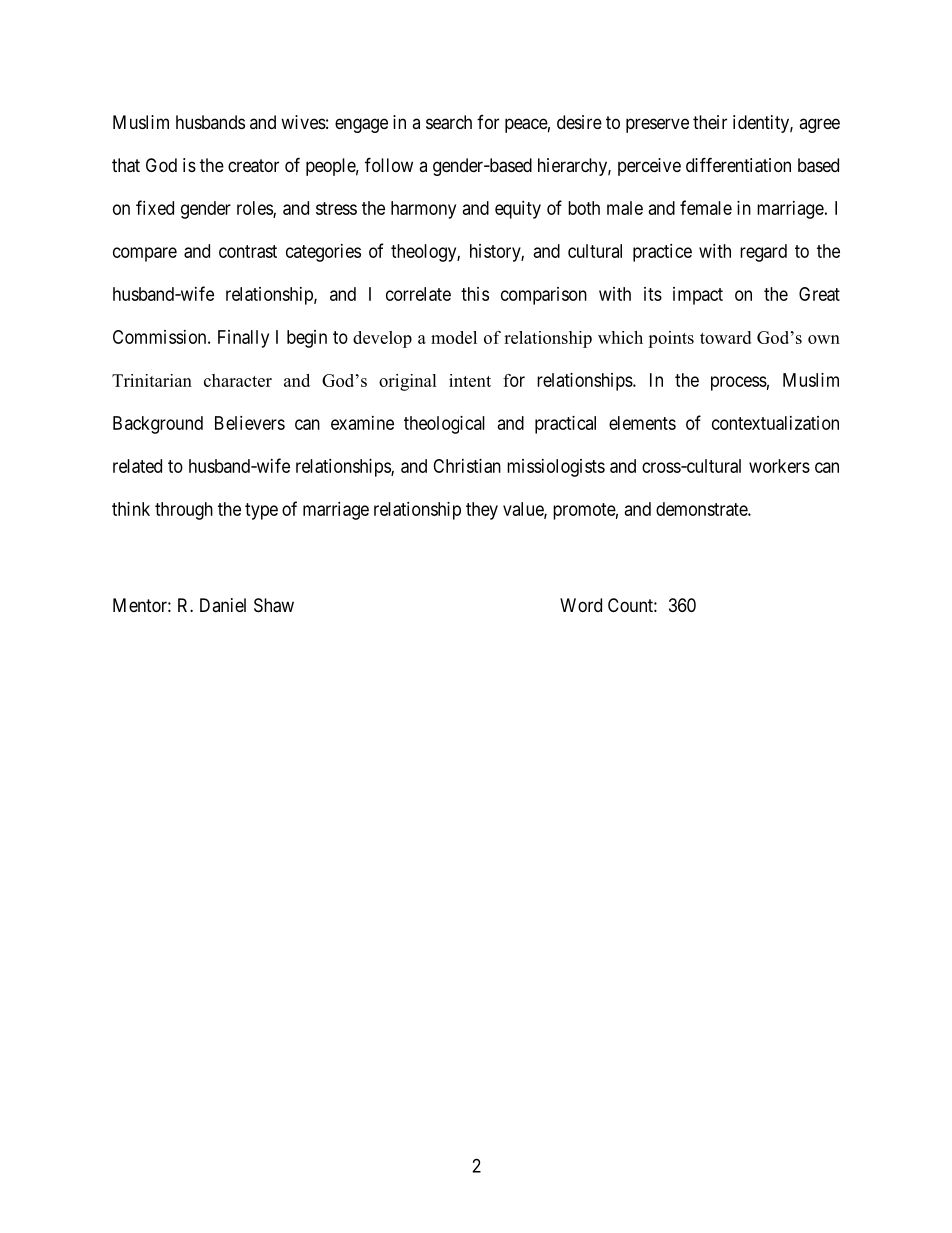 The image size is (952, 1233). What do you see at coordinates (253, 166) in the document?
I see `creator` at bounding box center [253, 166].
